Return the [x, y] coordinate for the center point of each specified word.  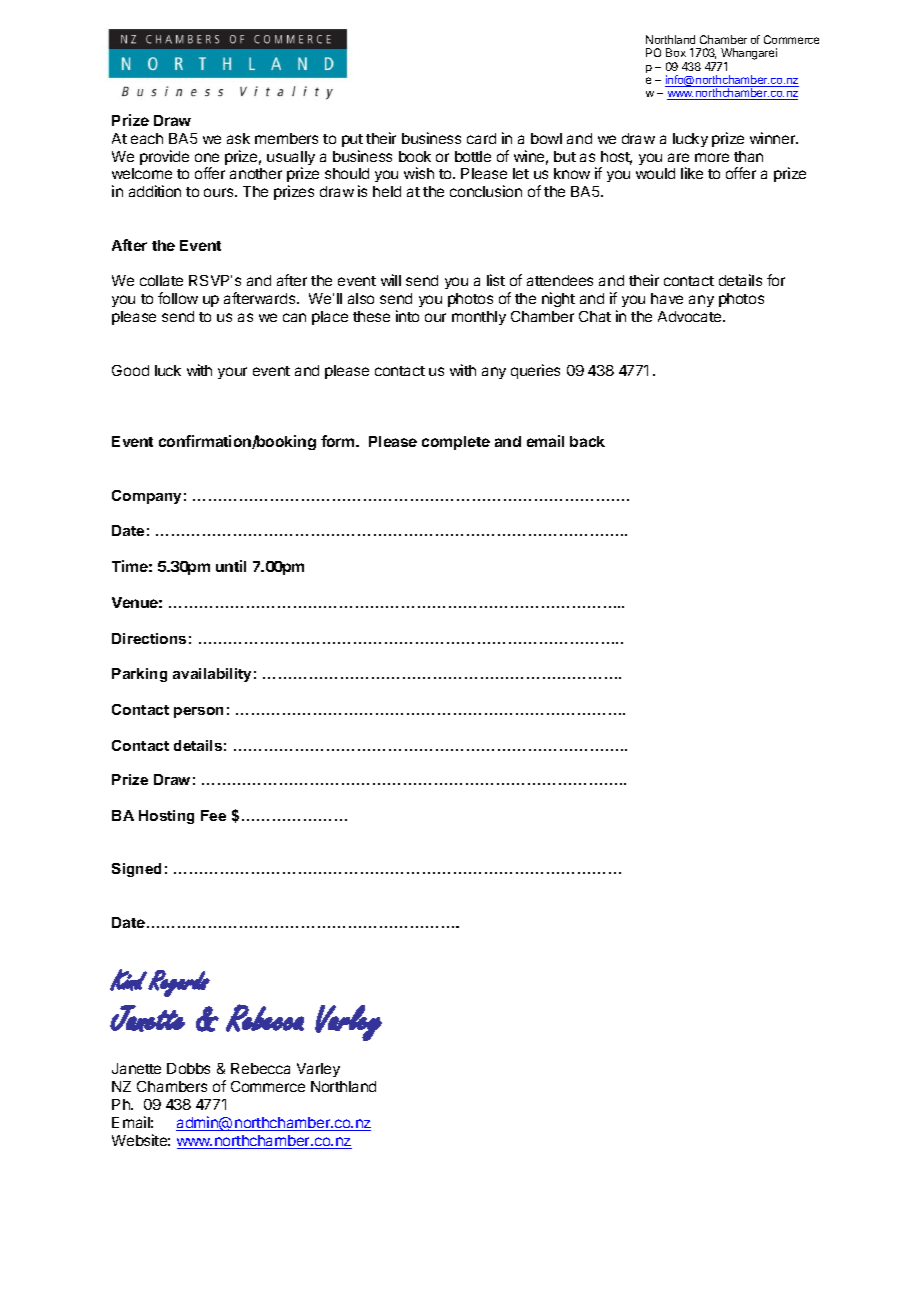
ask [238, 138]
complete [456, 443]
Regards [179, 983]
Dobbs [188, 1068]
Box [676, 52]
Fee [213, 815]
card [481, 138]
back [587, 441]
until [231, 566]
